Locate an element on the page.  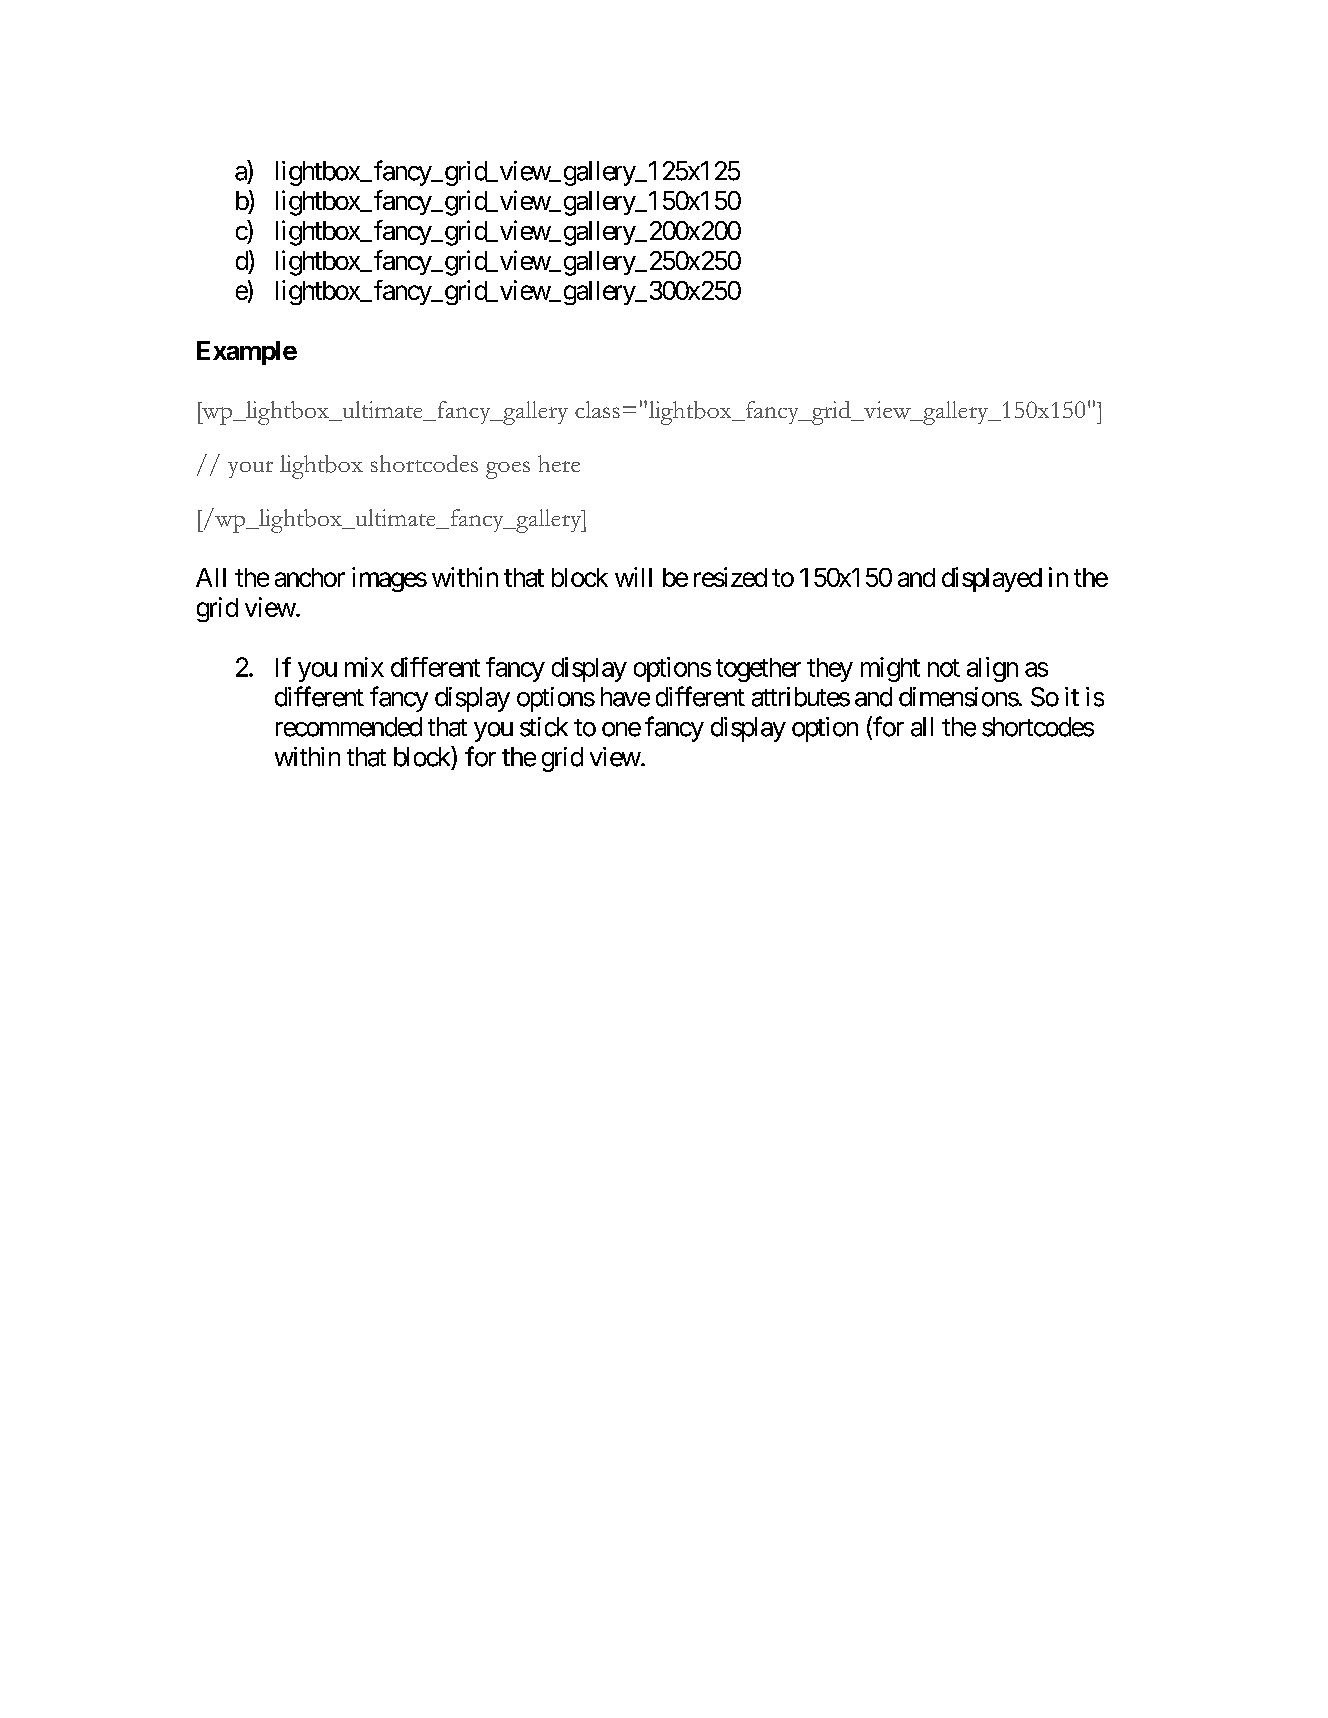
here is located at coordinates (559, 463).
